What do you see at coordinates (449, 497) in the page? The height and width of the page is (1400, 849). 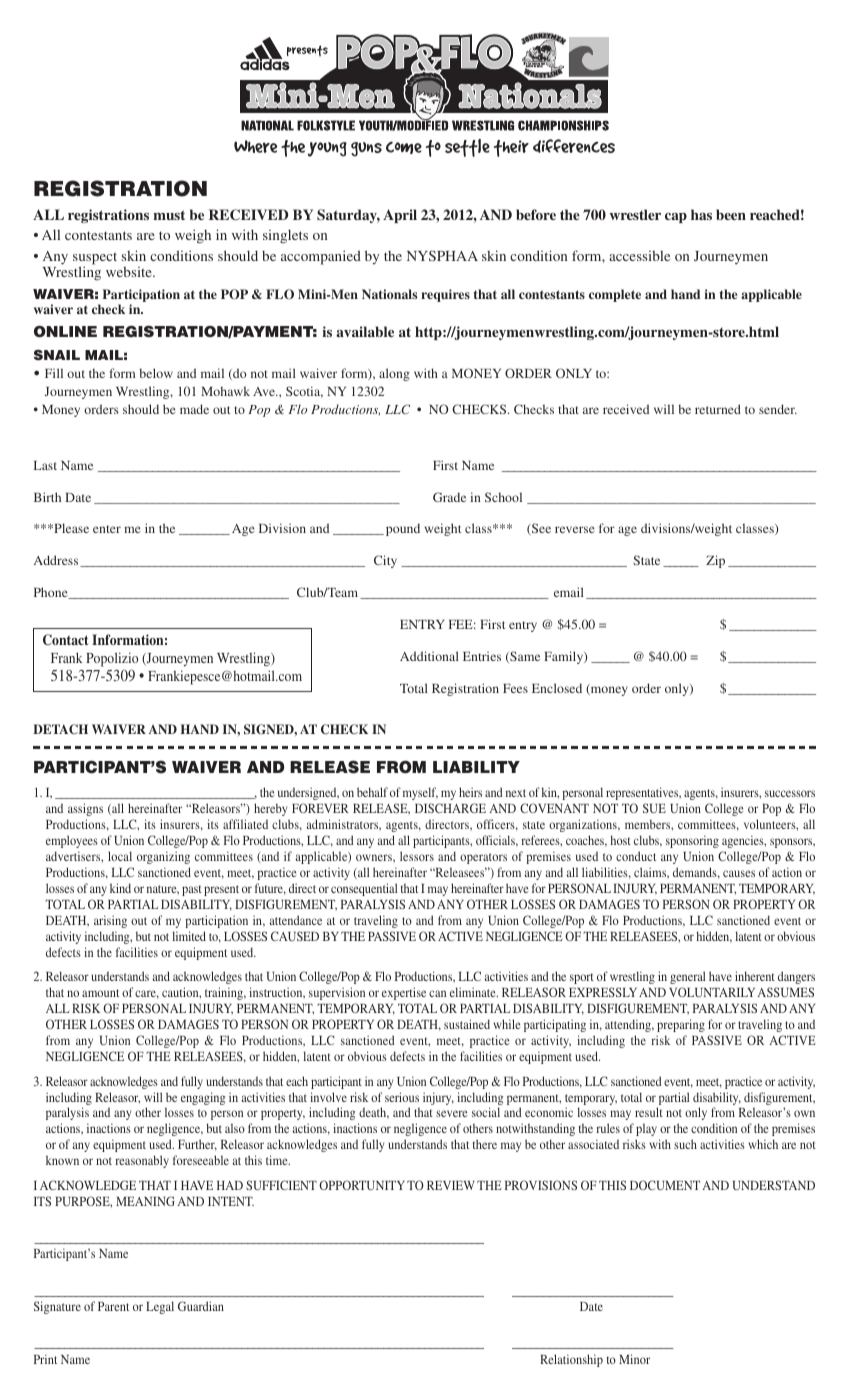 I see `Grade` at bounding box center [449, 497].
